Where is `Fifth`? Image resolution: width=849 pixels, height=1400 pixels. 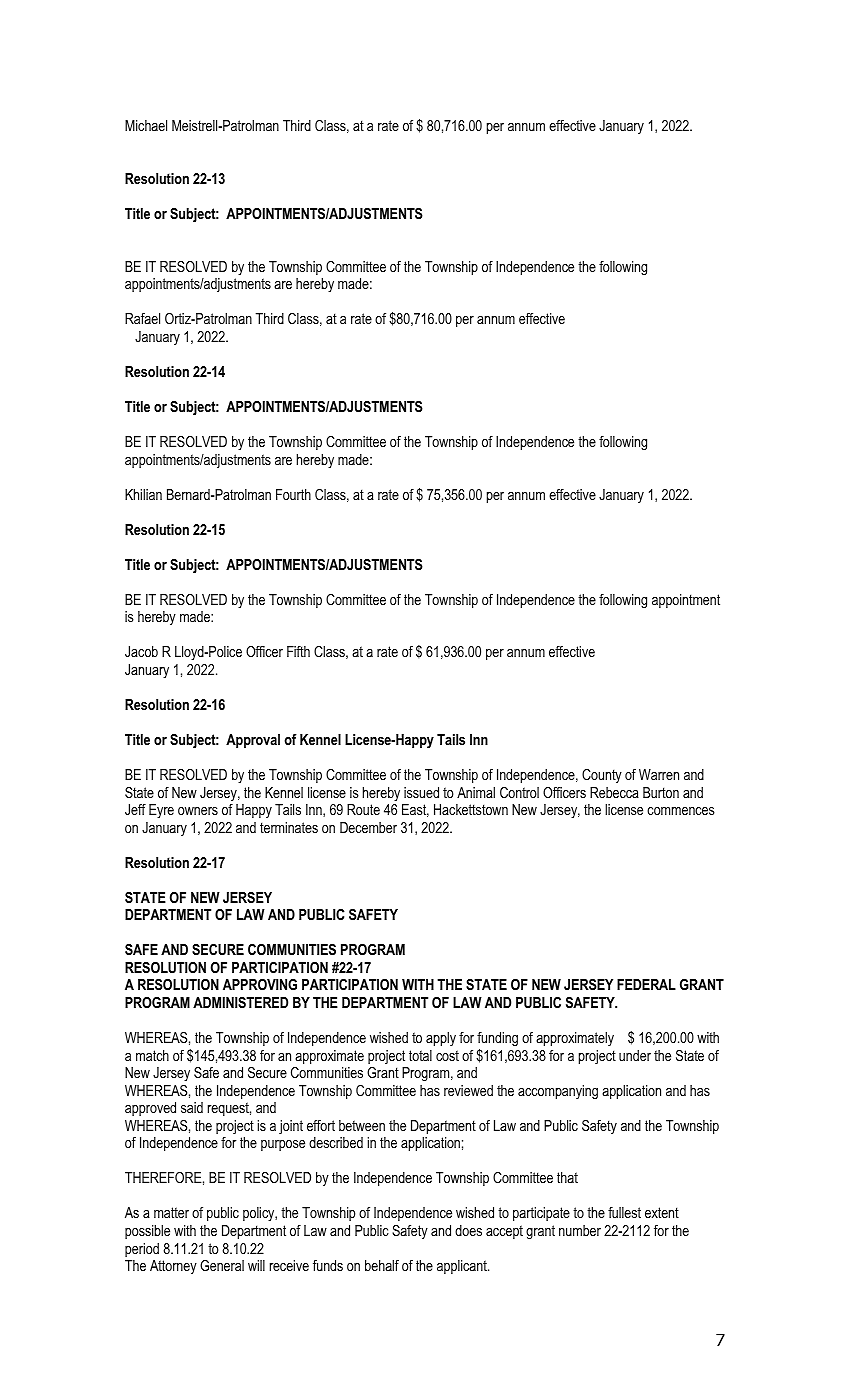
Fifth is located at coordinates (298, 651).
